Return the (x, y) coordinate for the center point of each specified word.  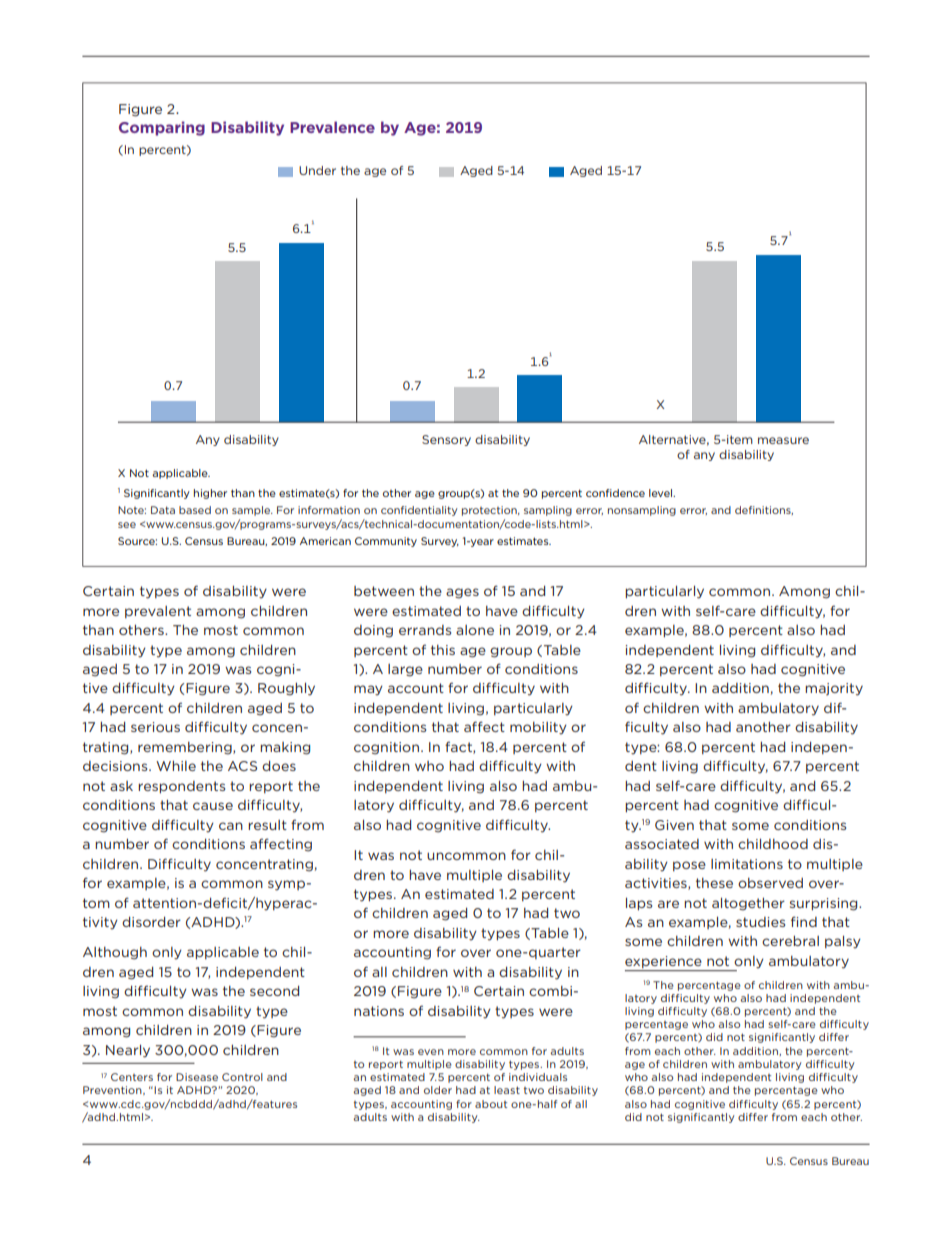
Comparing (162, 128)
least (507, 1090)
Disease (197, 1077)
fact (459, 747)
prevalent (158, 612)
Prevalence (332, 127)
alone (475, 630)
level (661, 493)
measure (783, 440)
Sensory (446, 440)
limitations (747, 864)
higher (210, 494)
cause (213, 806)
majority (834, 689)
